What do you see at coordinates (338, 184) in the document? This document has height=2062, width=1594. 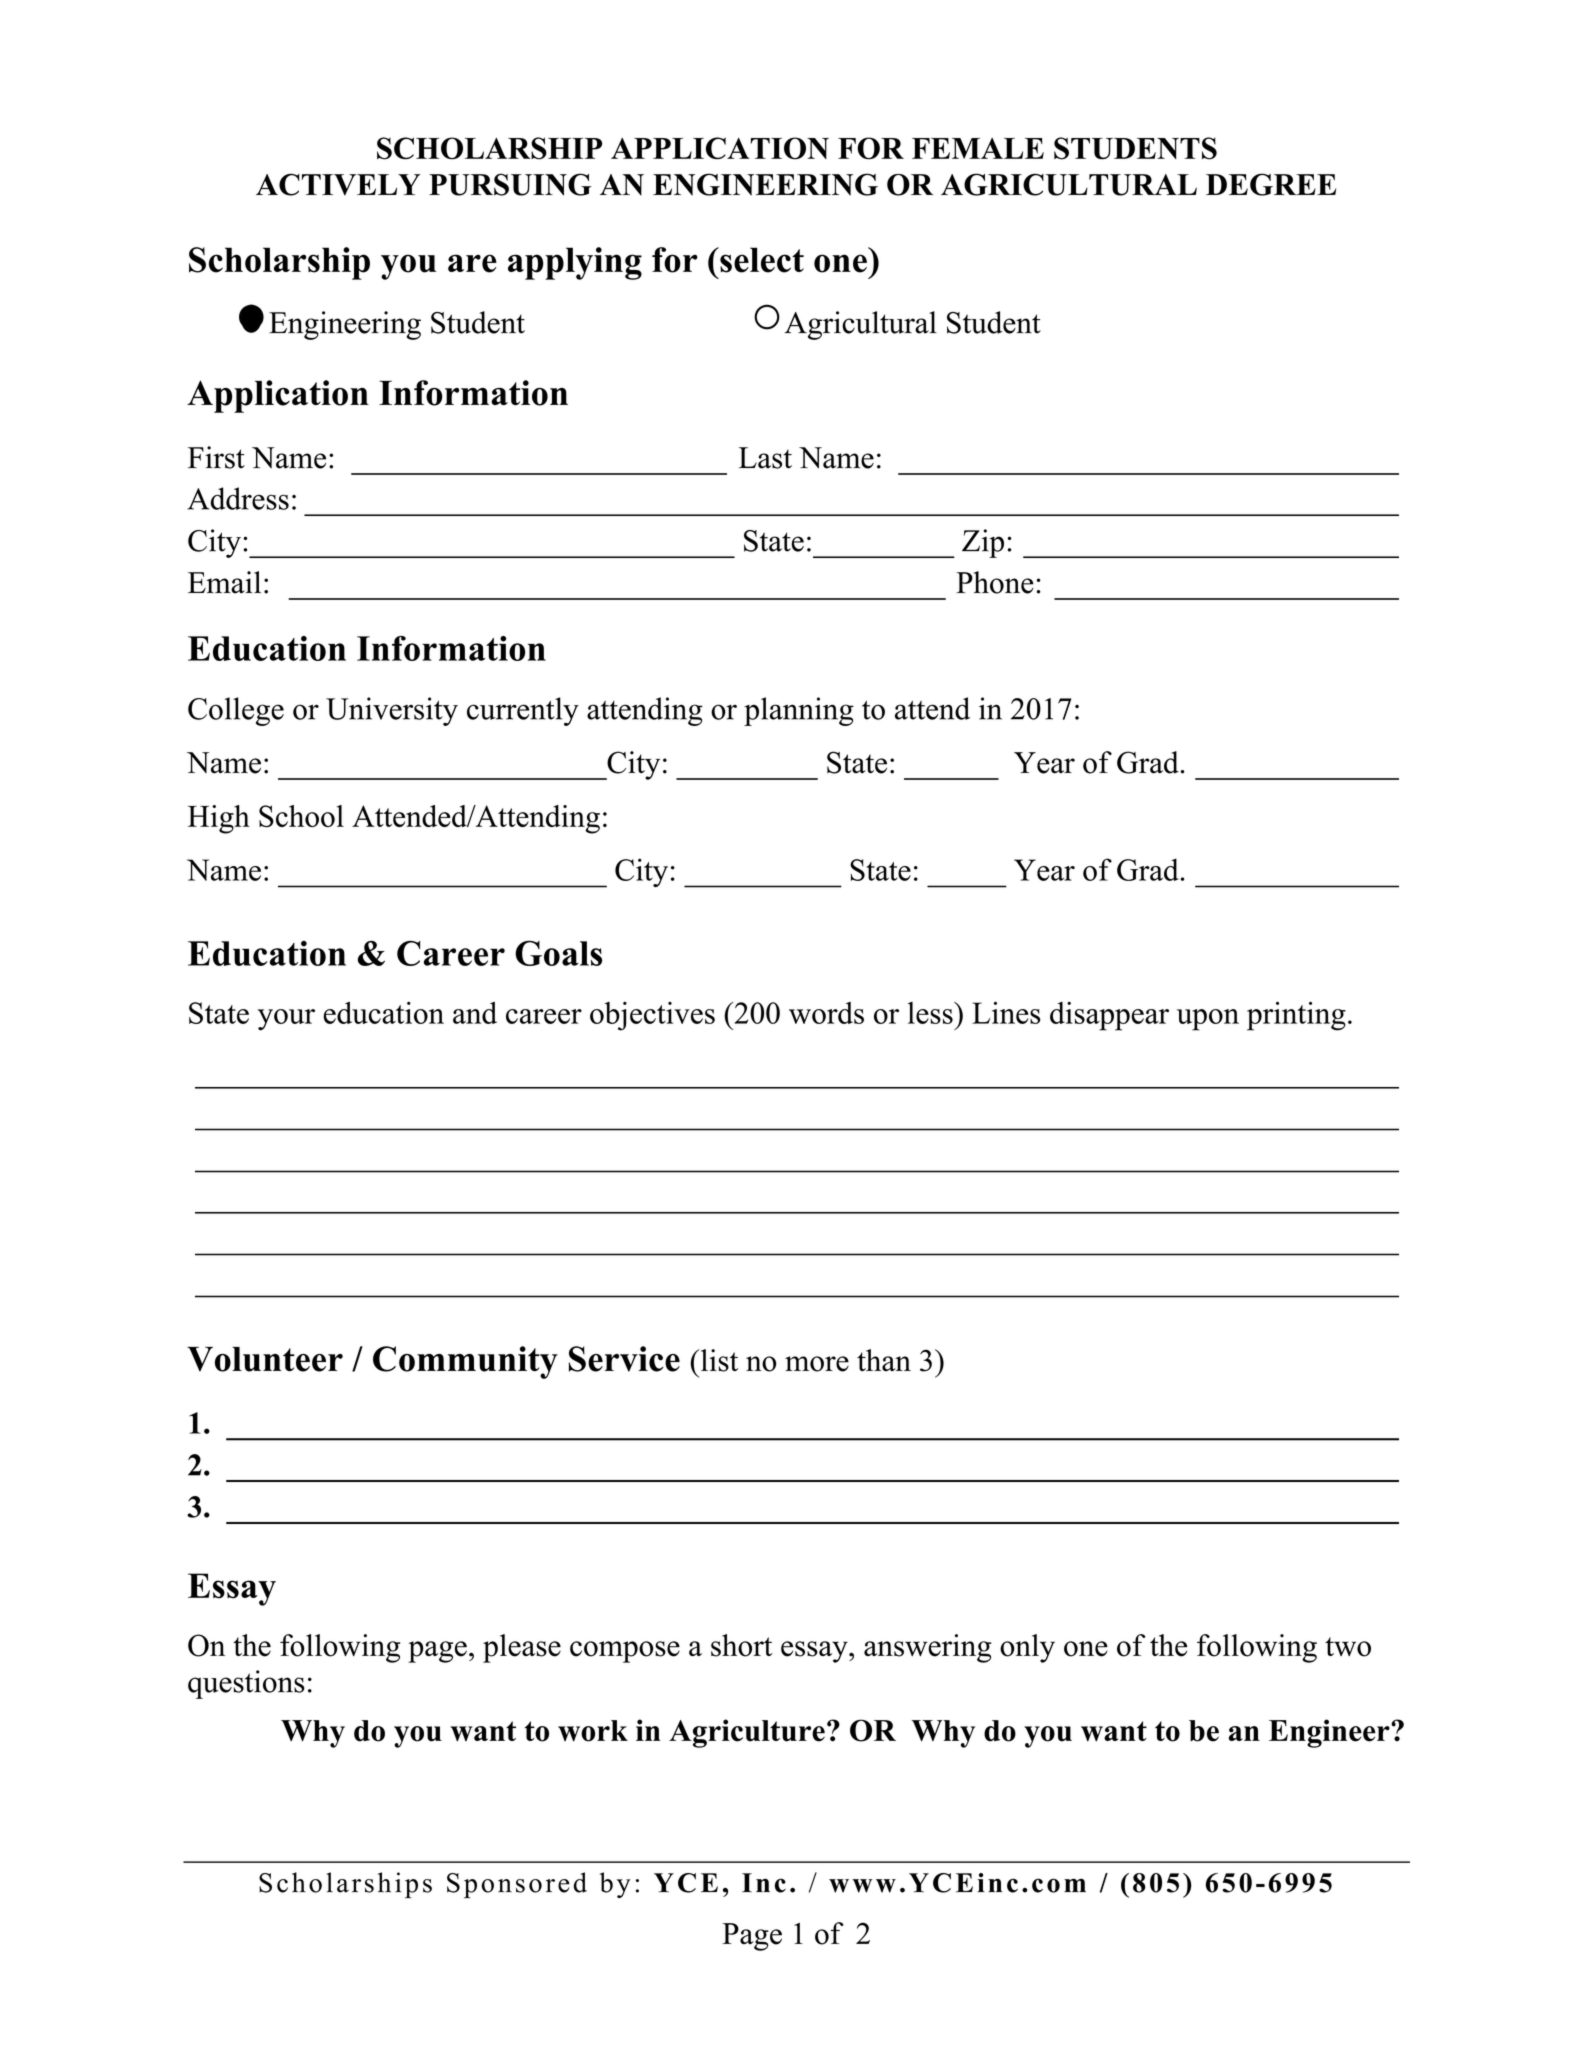 I see `ACTIVELY` at bounding box center [338, 184].
